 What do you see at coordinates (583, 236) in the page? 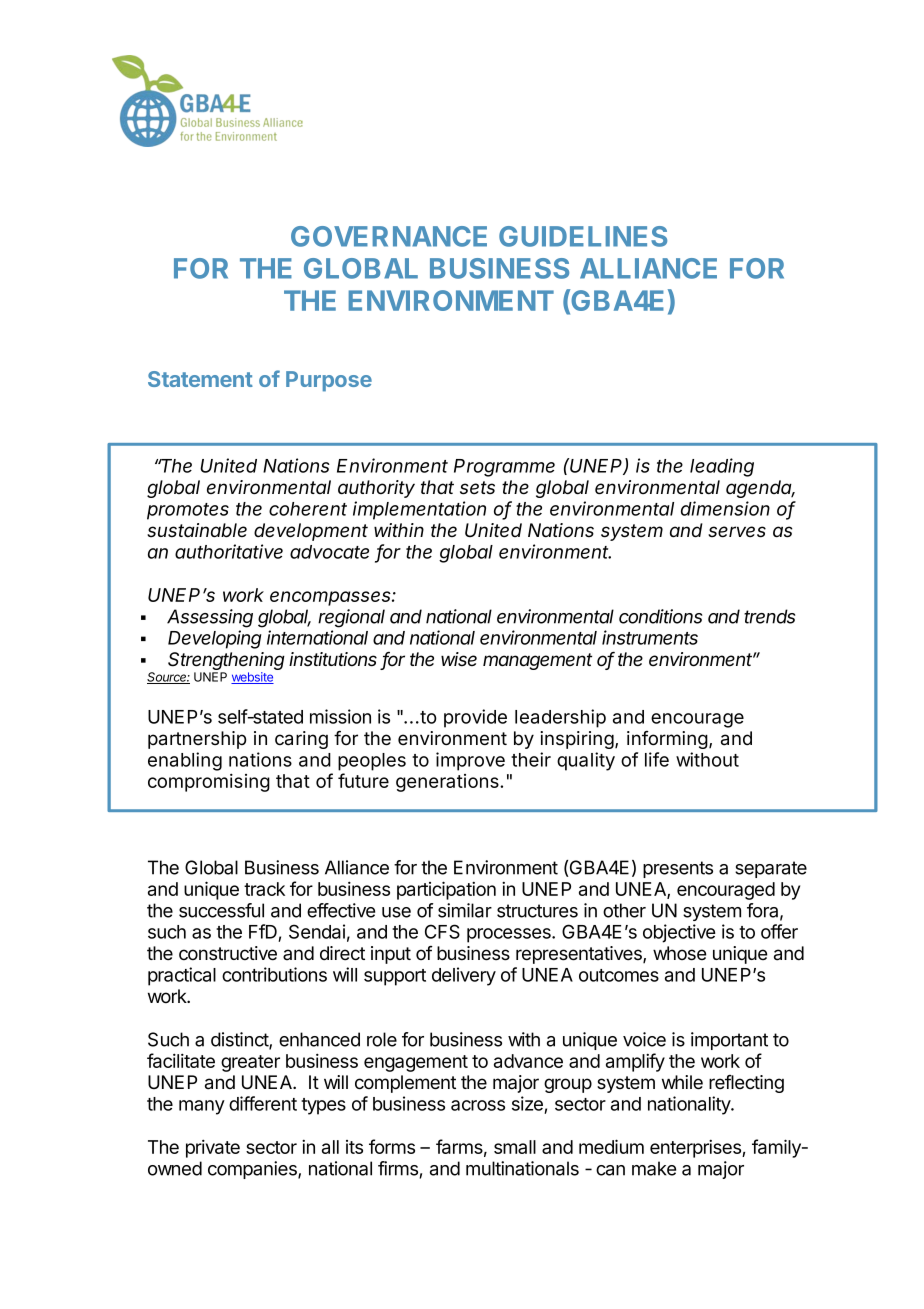
I see `GUIDELINES` at bounding box center [583, 236].
